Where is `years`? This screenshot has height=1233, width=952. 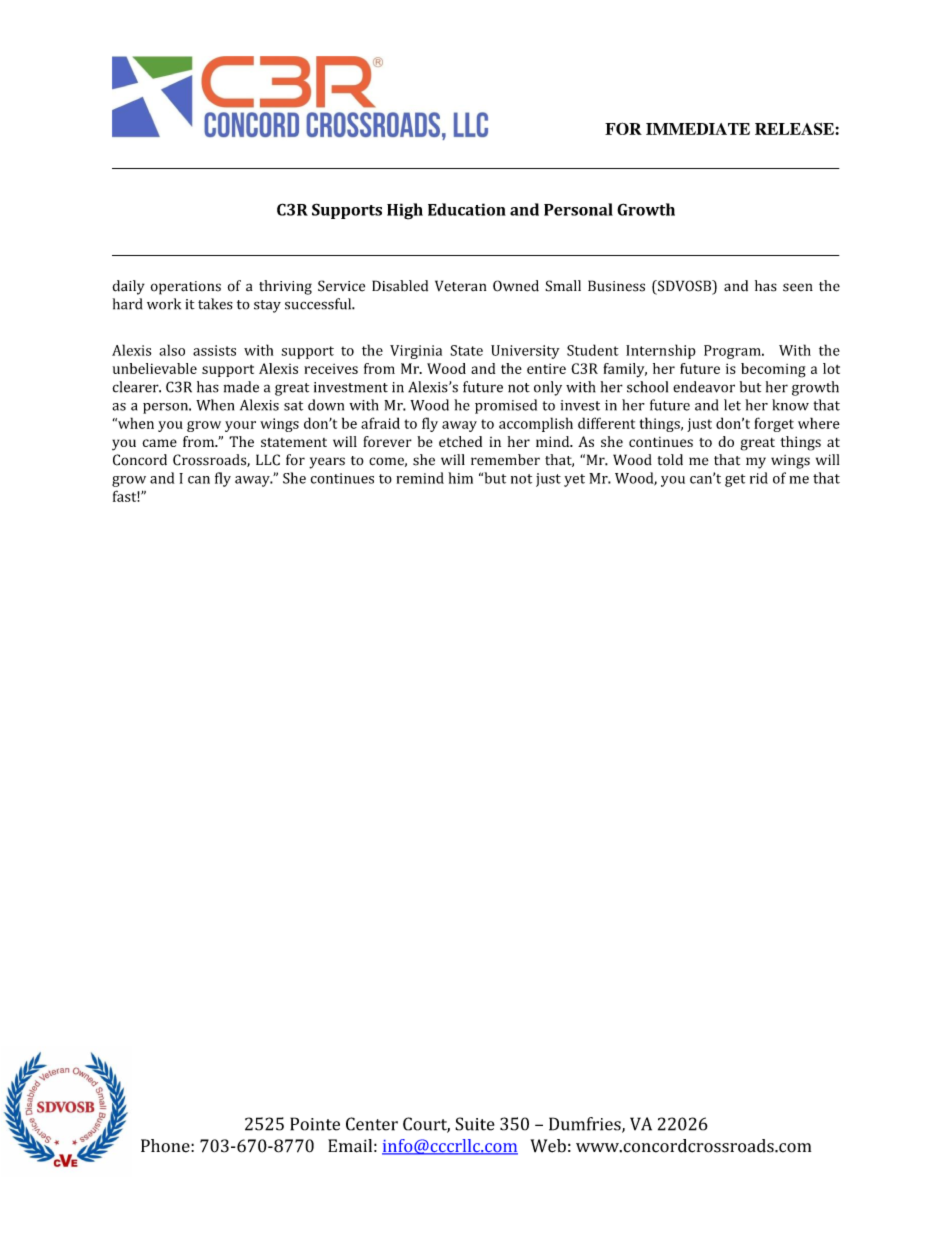 years is located at coordinates (327, 463).
